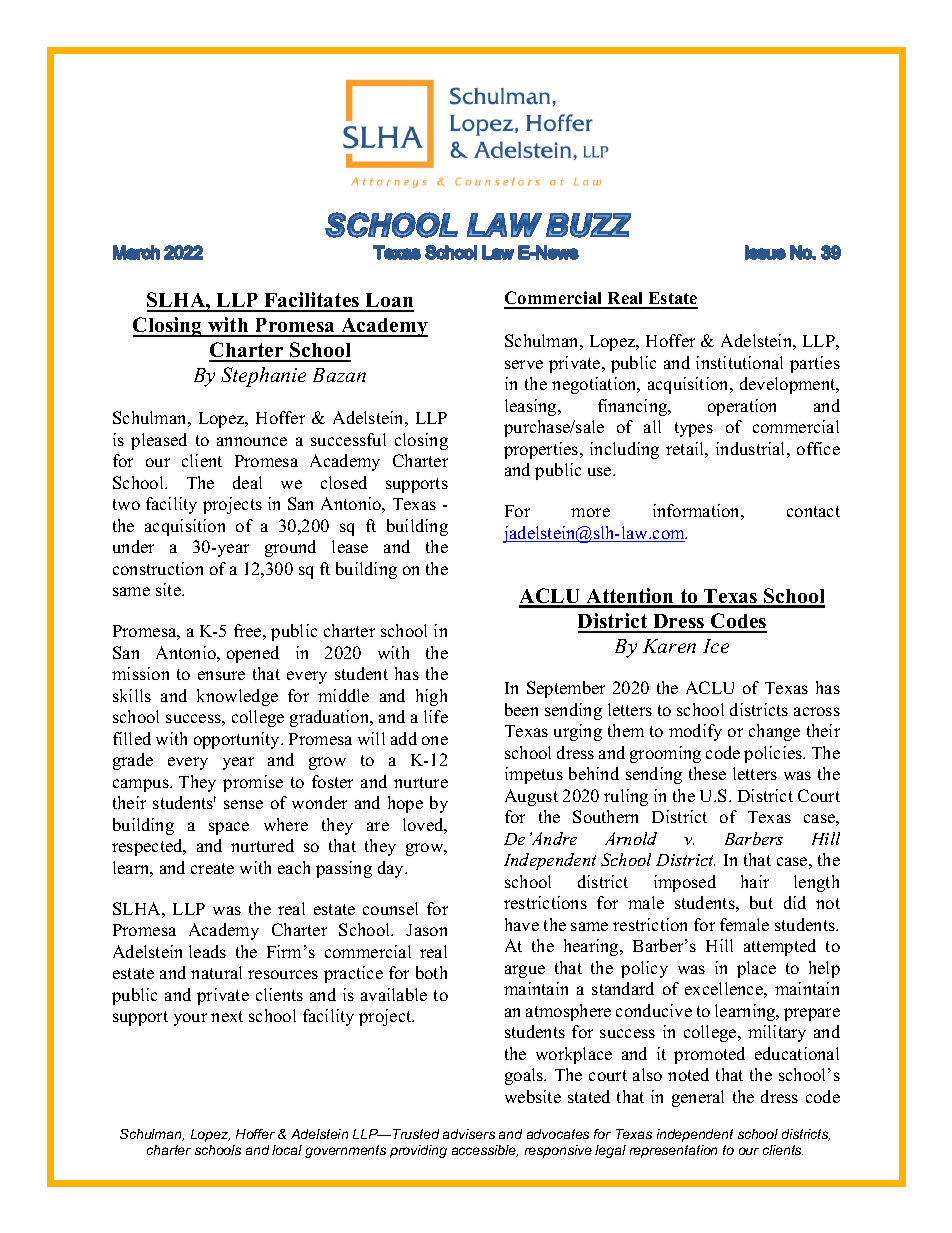  Describe the element at coordinates (263, 377) in the page. I see `Stephanie` at that location.
